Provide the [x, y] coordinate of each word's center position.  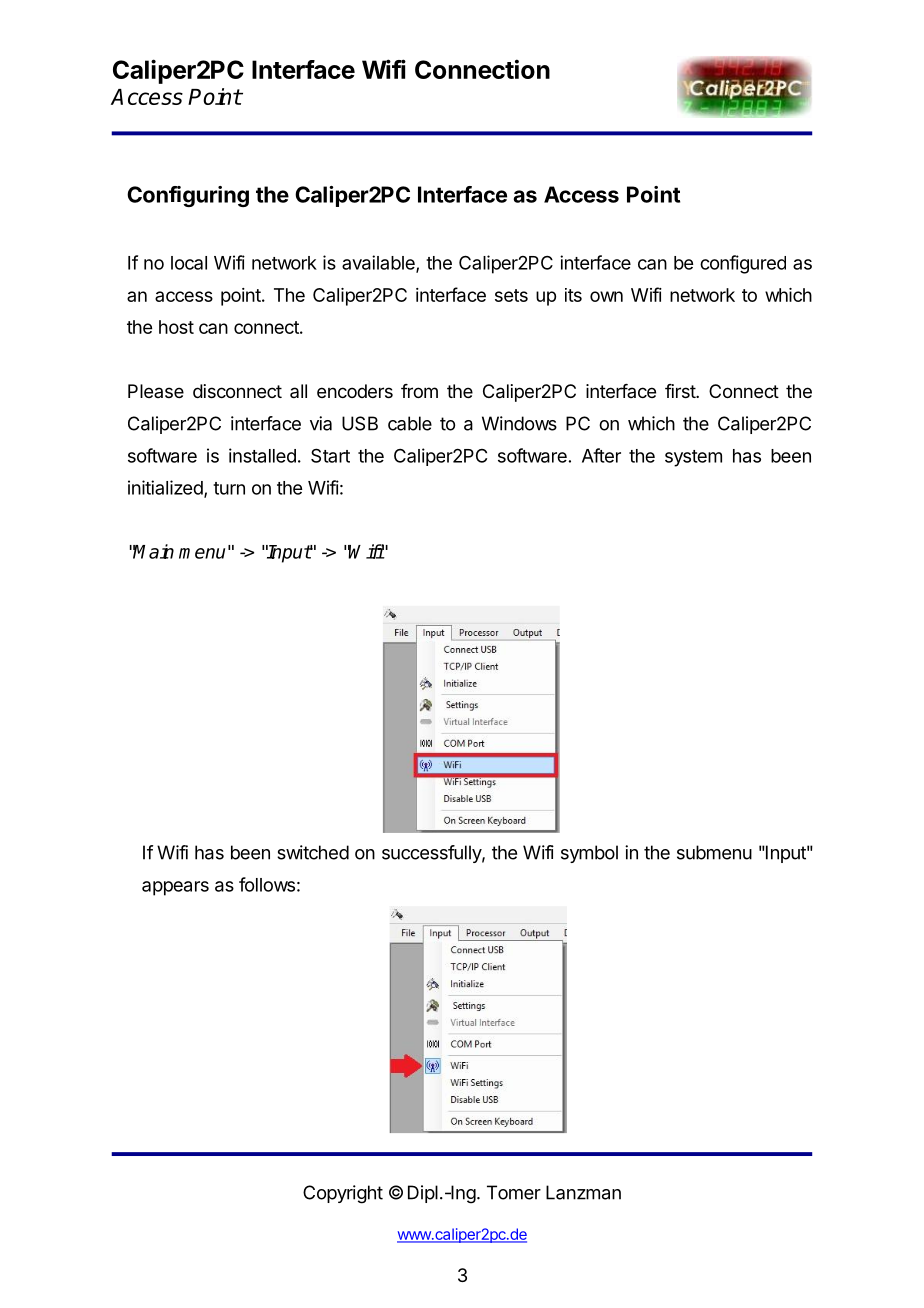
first [681, 391]
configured [743, 264]
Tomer [514, 1192]
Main [153, 551]
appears [175, 888]
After [601, 455]
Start [330, 455]
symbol [589, 854]
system [693, 458]
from [419, 391]
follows [267, 884]
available [379, 263]
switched [313, 852]
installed [262, 455]
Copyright [343, 1194]
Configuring [188, 196]
